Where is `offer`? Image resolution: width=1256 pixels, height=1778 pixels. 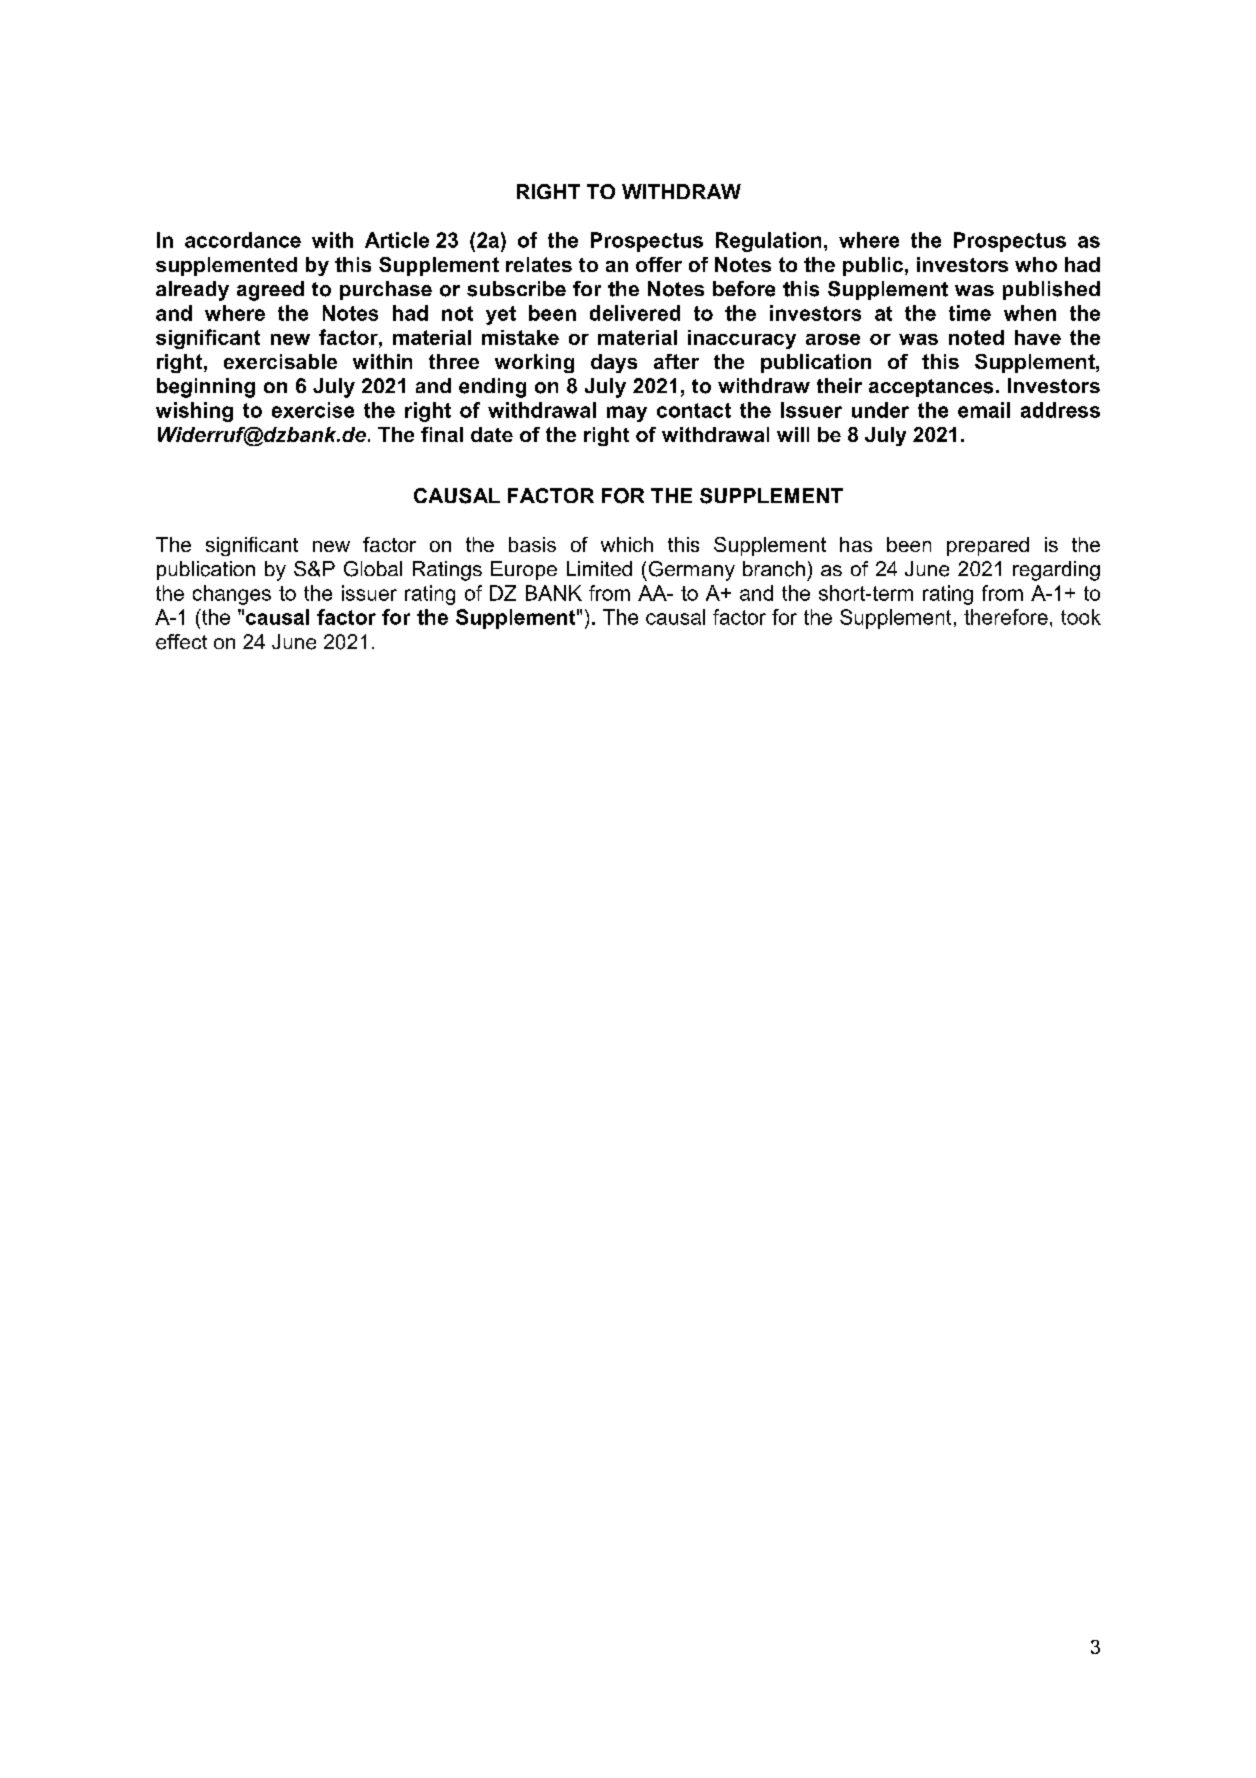 offer is located at coordinates (659, 264).
